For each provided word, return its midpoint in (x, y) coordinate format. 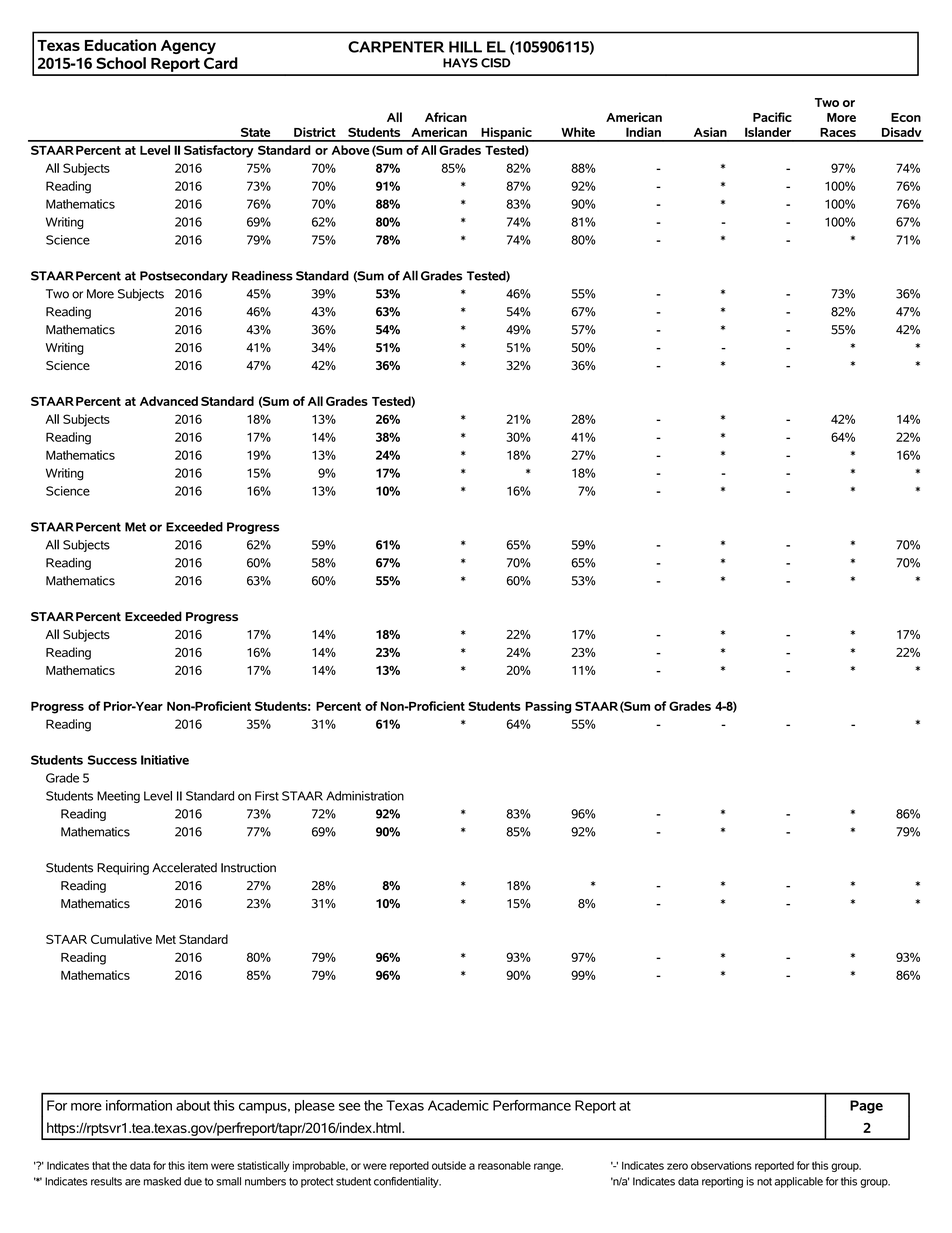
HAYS (460, 63)
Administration (365, 796)
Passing (548, 707)
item (198, 1165)
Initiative (165, 760)
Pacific (772, 117)
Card (221, 63)
